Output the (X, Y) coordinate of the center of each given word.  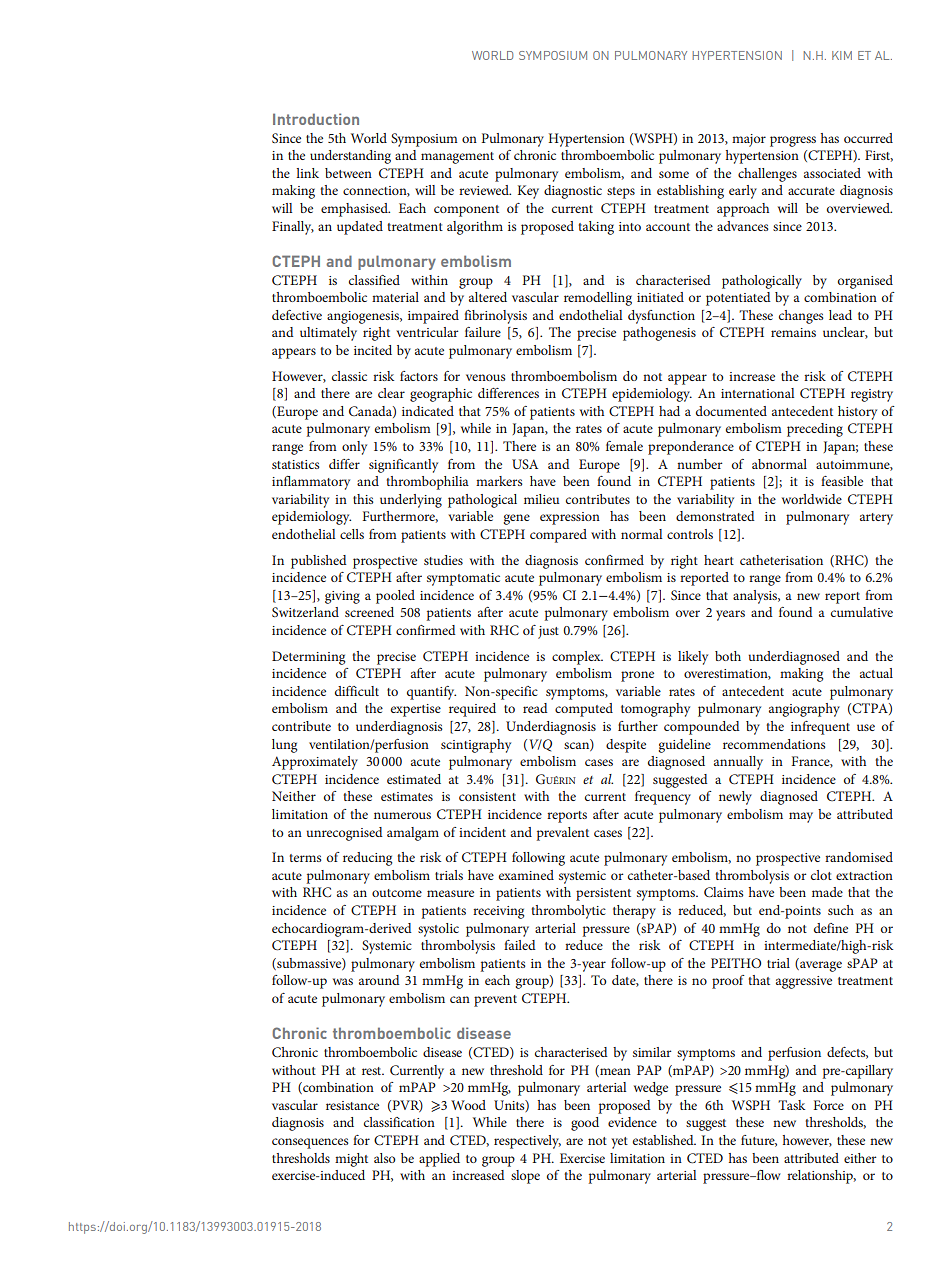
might (351, 1160)
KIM (842, 55)
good (585, 1124)
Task (791, 1105)
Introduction (316, 119)
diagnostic (573, 192)
